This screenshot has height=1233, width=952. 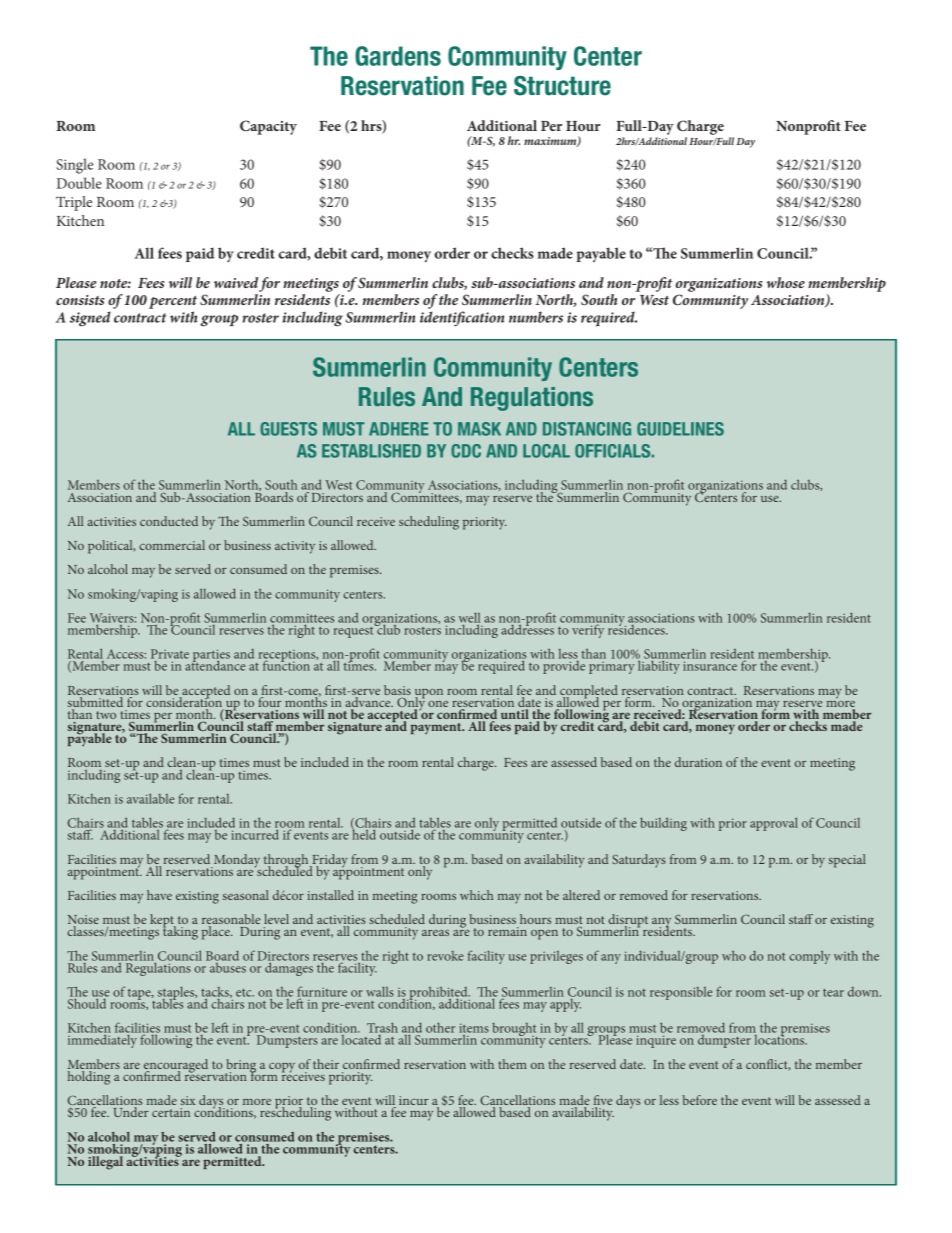 I want to click on Structure, so click(x=562, y=86).
